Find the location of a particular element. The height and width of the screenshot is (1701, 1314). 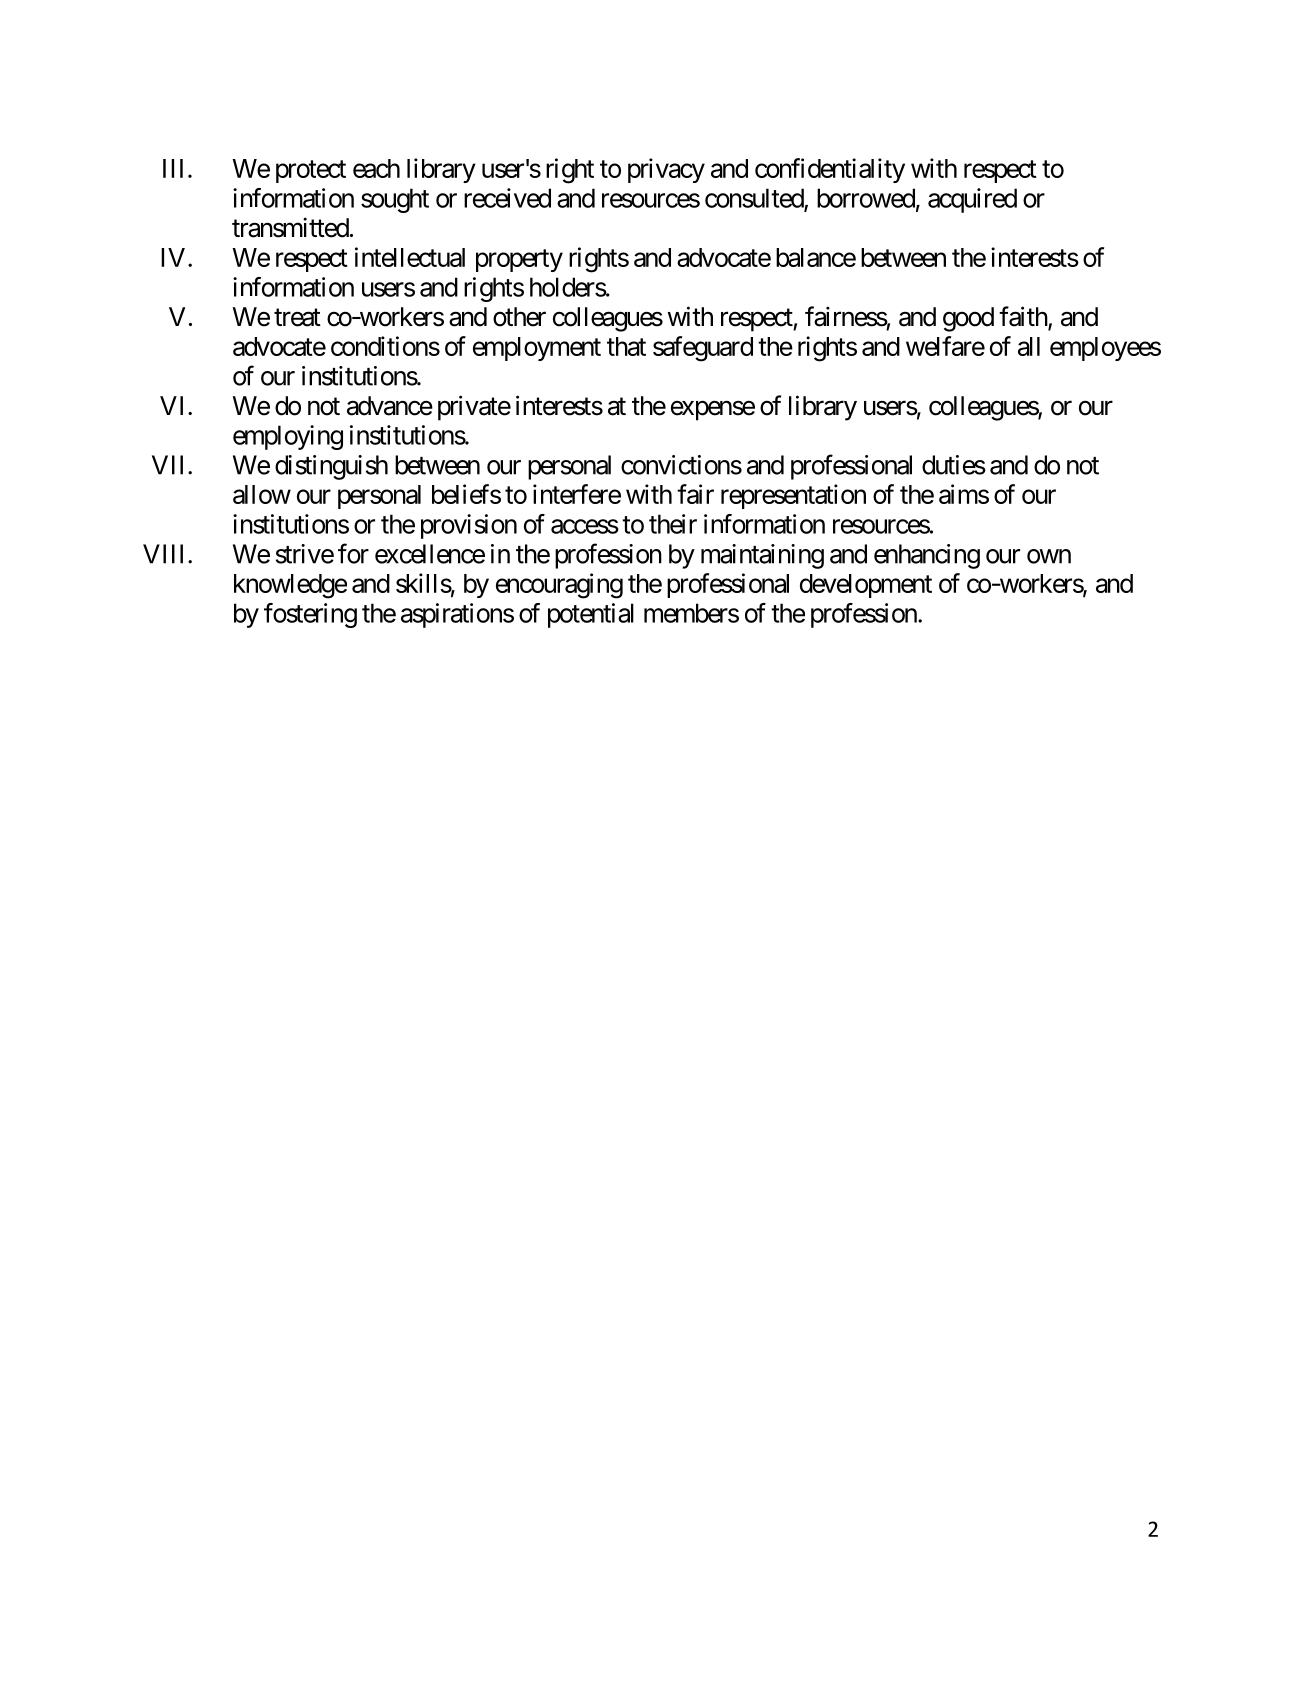

representation is located at coordinates (793, 496).
